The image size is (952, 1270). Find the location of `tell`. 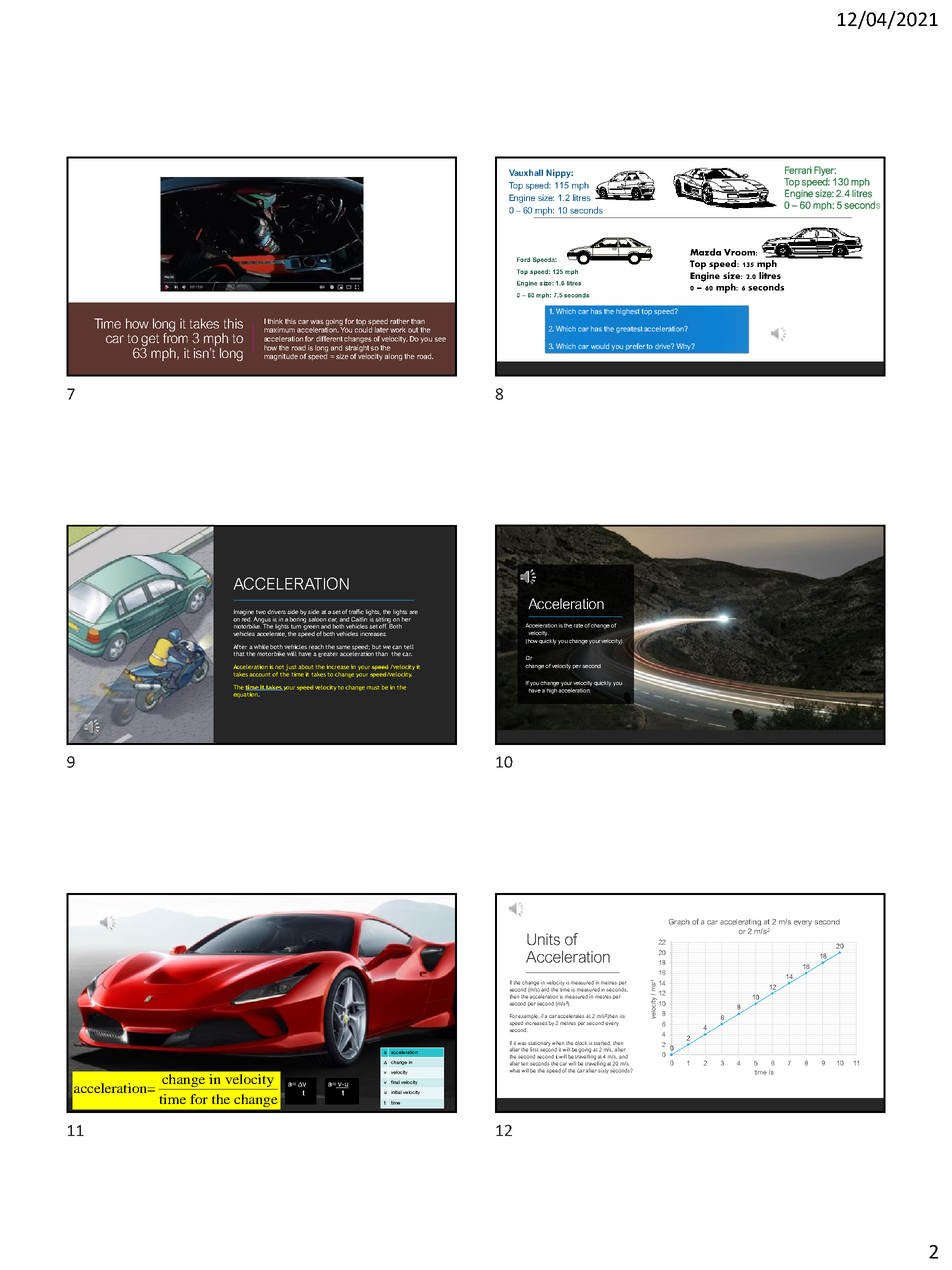

tell is located at coordinates (409, 646).
